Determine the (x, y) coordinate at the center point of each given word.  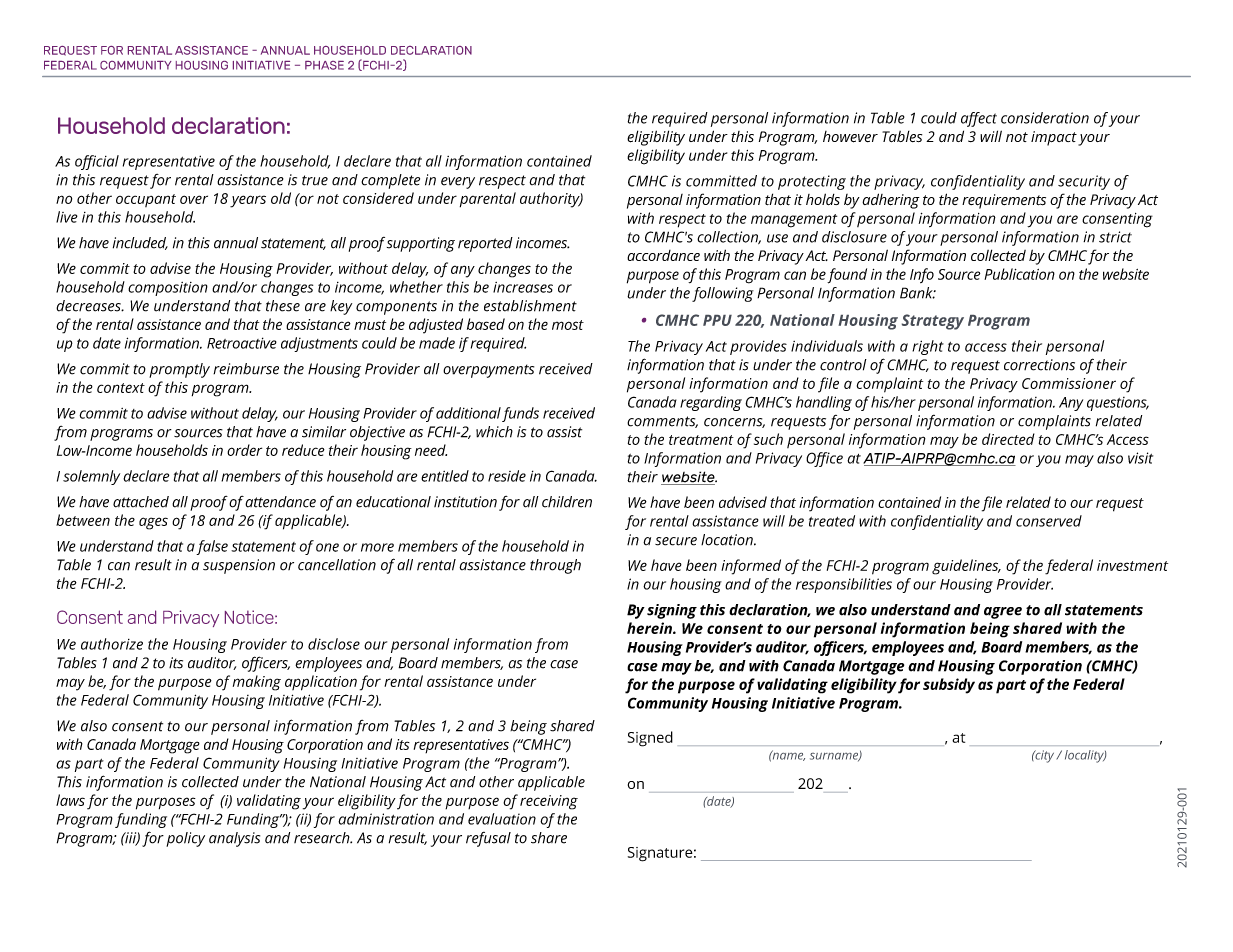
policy (185, 839)
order (244, 450)
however (850, 137)
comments (662, 422)
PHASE (324, 65)
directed (1008, 439)
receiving (549, 802)
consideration (1045, 118)
